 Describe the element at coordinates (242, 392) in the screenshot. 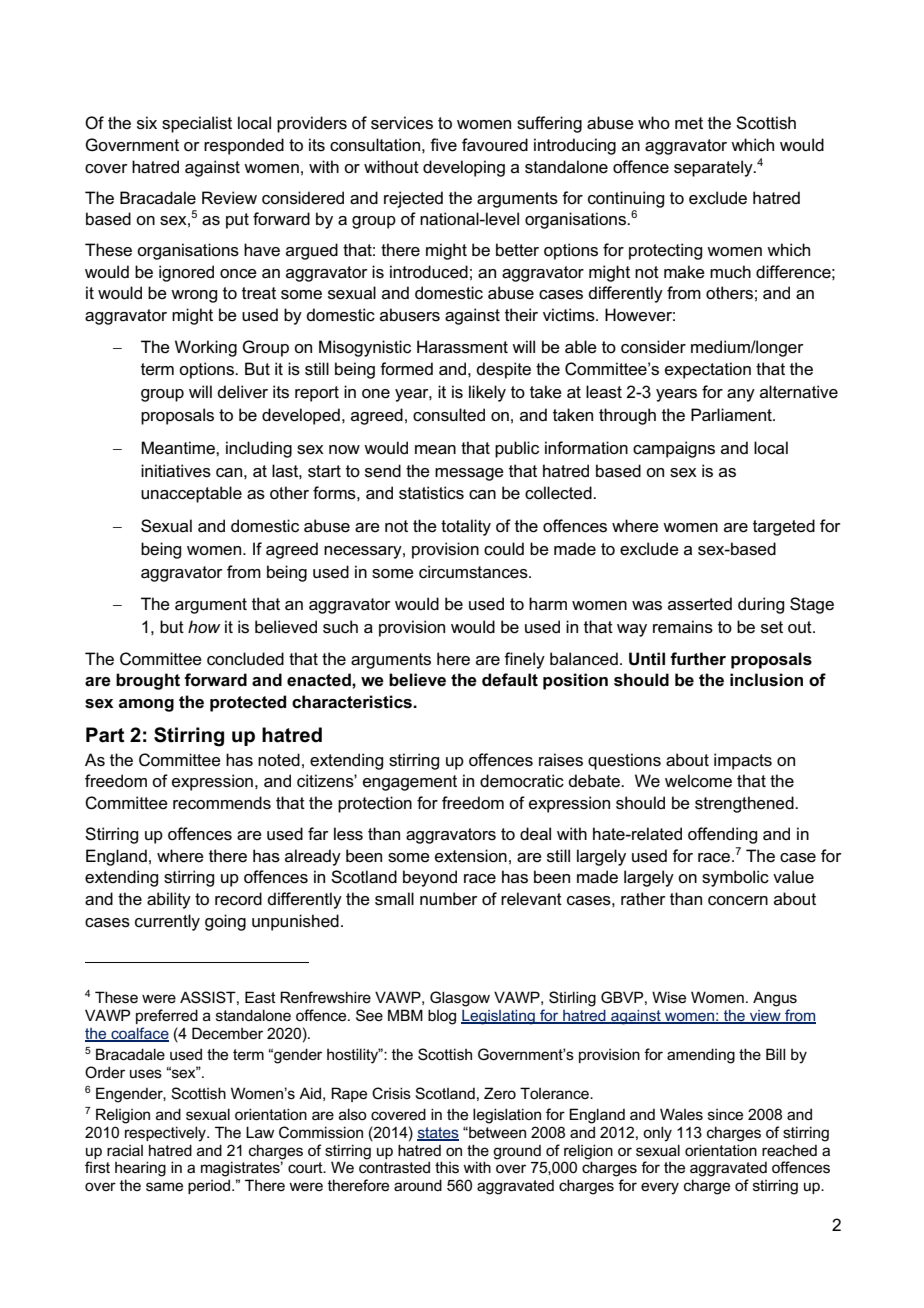

I see `deliver` at that location.
